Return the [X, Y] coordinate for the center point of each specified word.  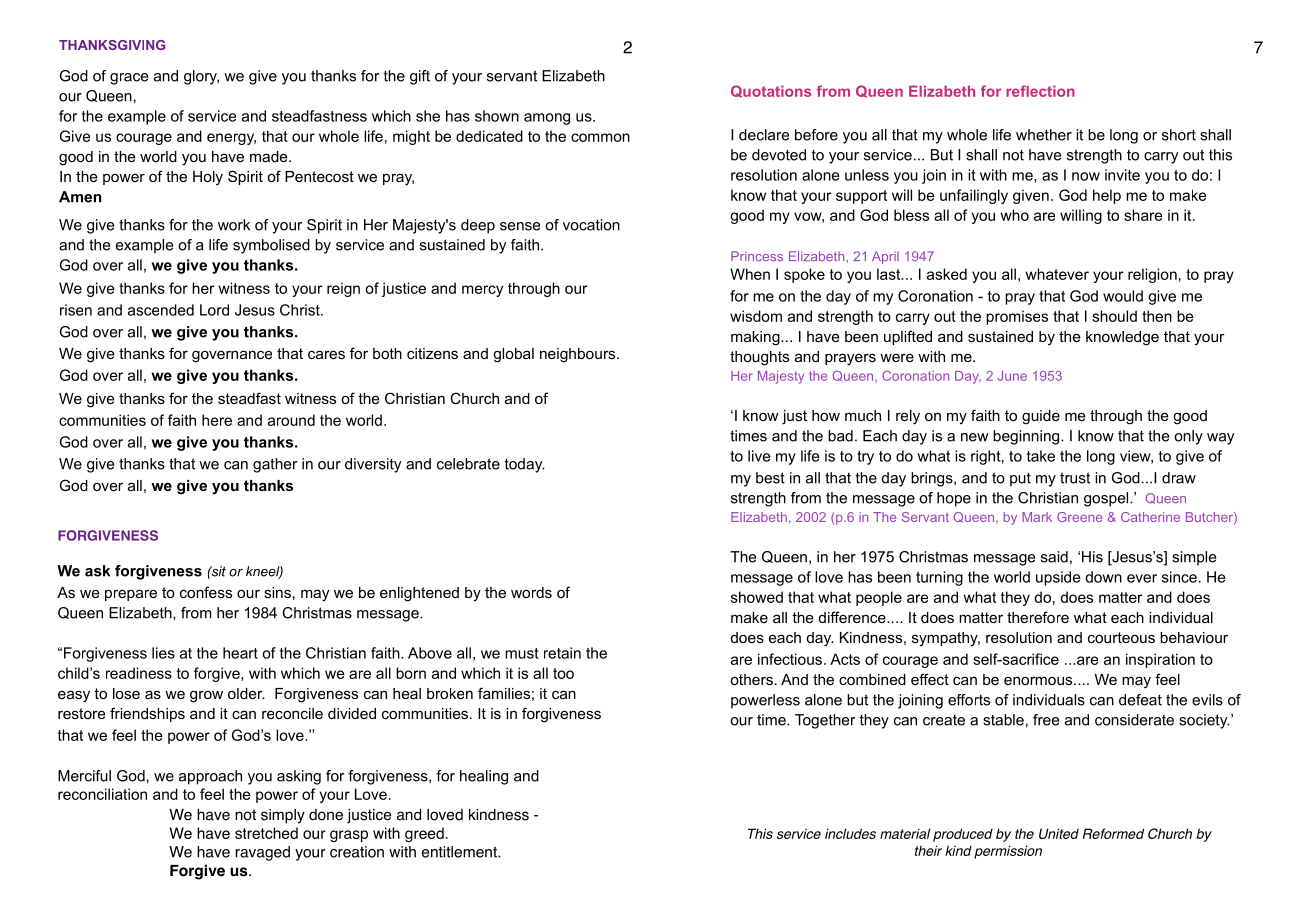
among [547, 119]
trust [1075, 478]
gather [275, 465]
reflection [1040, 91]
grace [129, 79]
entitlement [460, 852]
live [759, 456]
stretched [266, 833]
